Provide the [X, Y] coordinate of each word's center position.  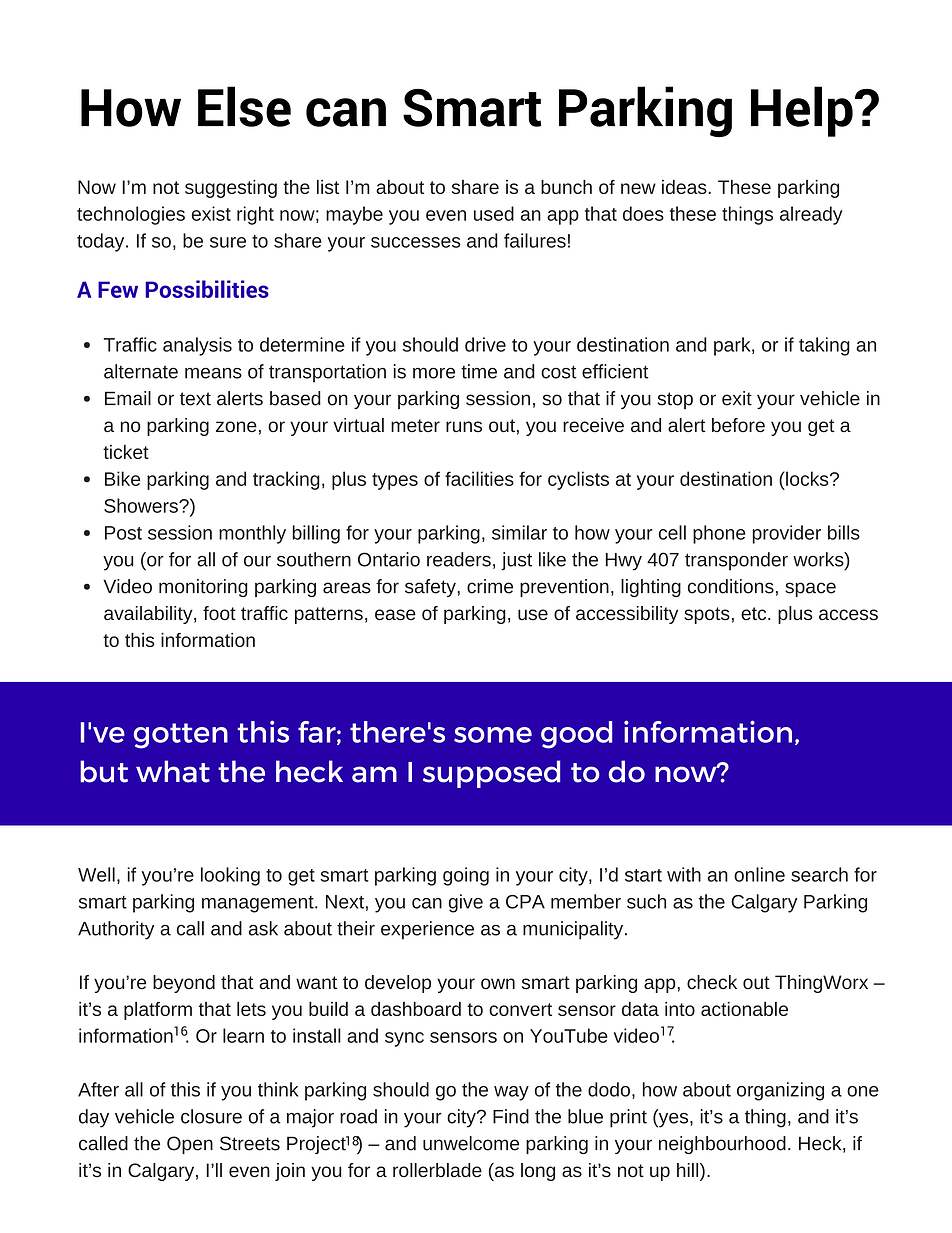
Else [244, 106]
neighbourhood [722, 1145]
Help [802, 111]
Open [190, 1145]
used [494, 213]
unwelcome [471, 1143]
